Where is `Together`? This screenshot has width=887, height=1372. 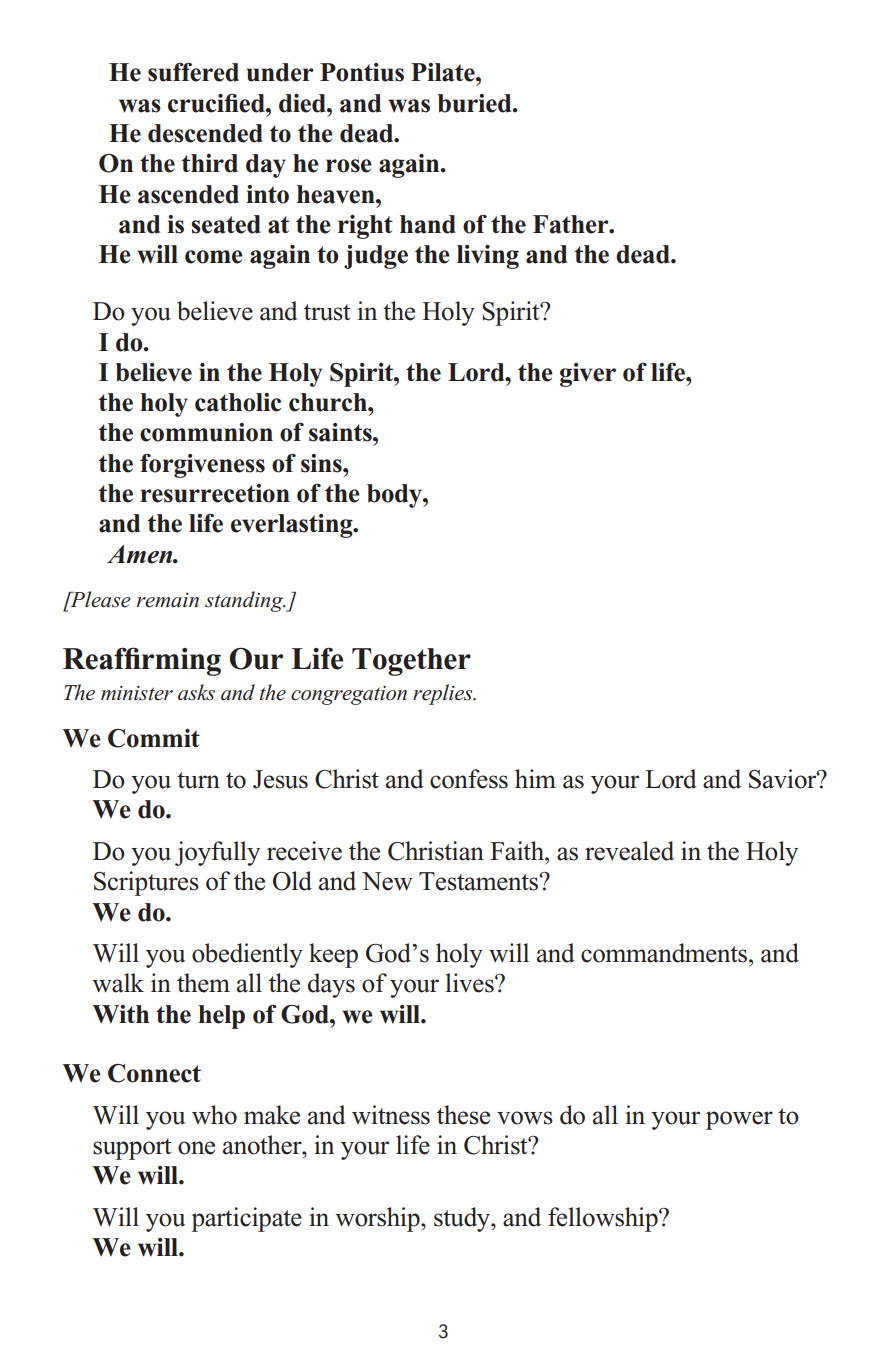 Together is located at coordinates (411, 662).
